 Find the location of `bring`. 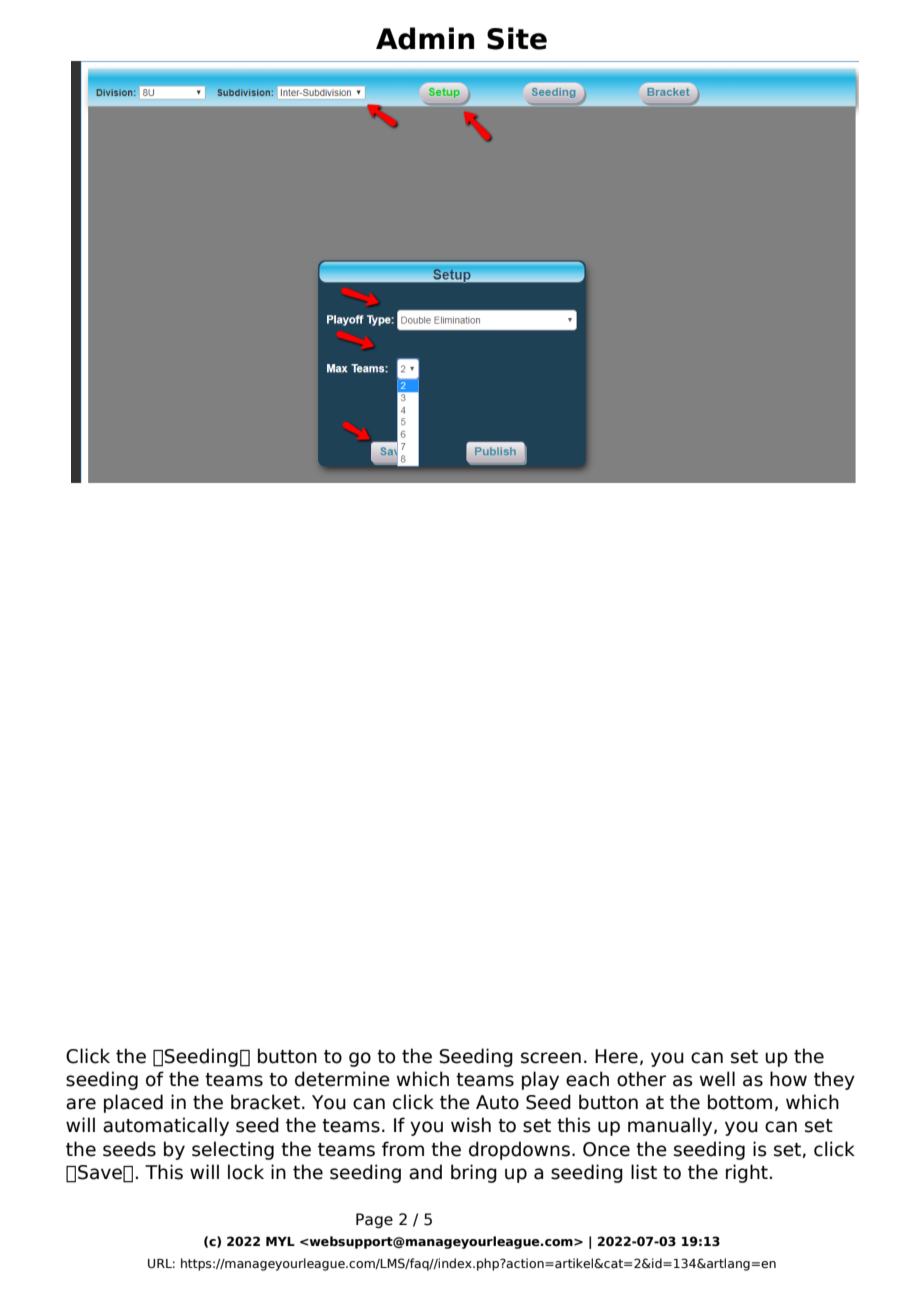

bring is located at coordinates (474, 1173).
